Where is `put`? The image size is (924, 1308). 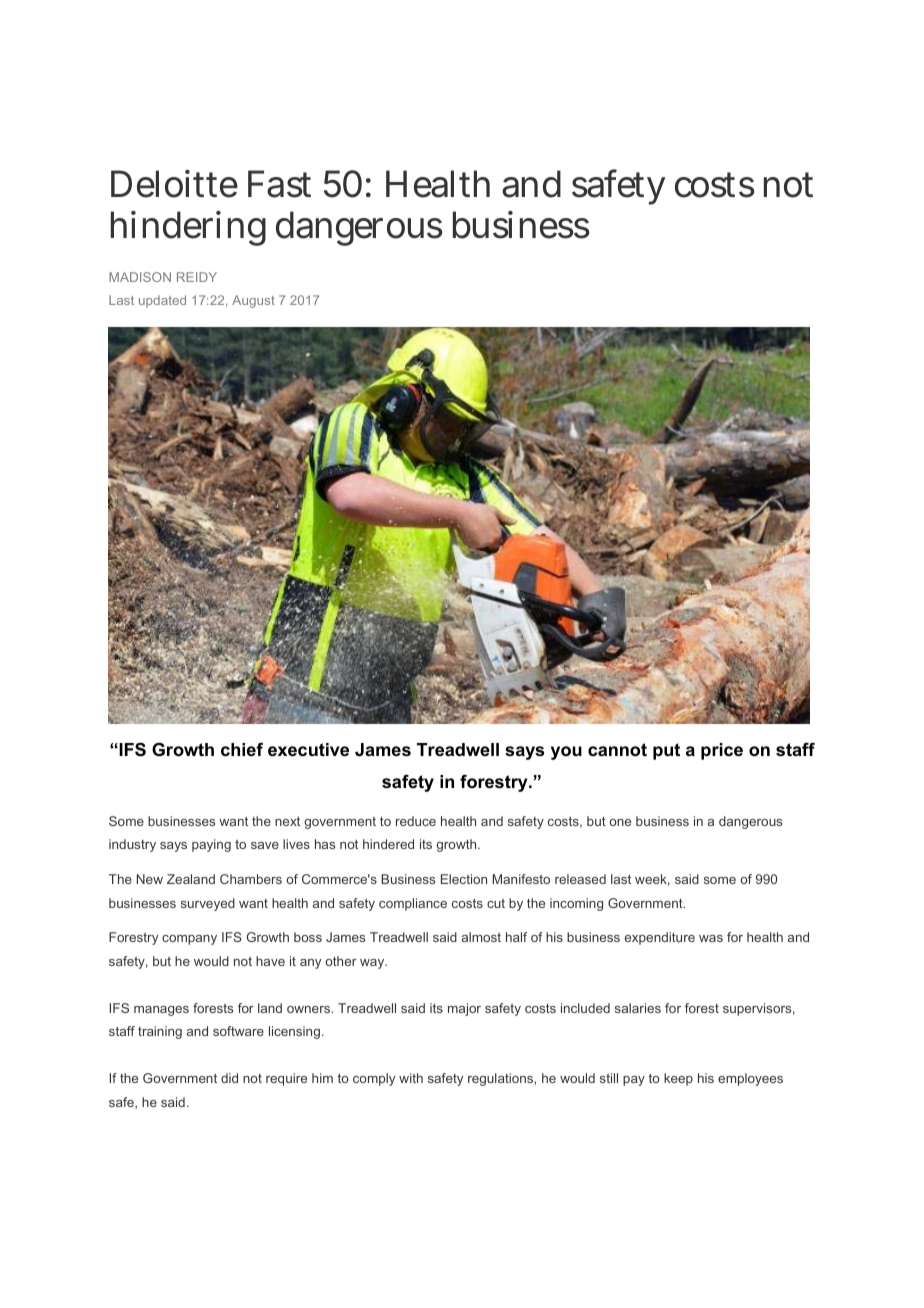
put is located at coordinates (666, 751).
